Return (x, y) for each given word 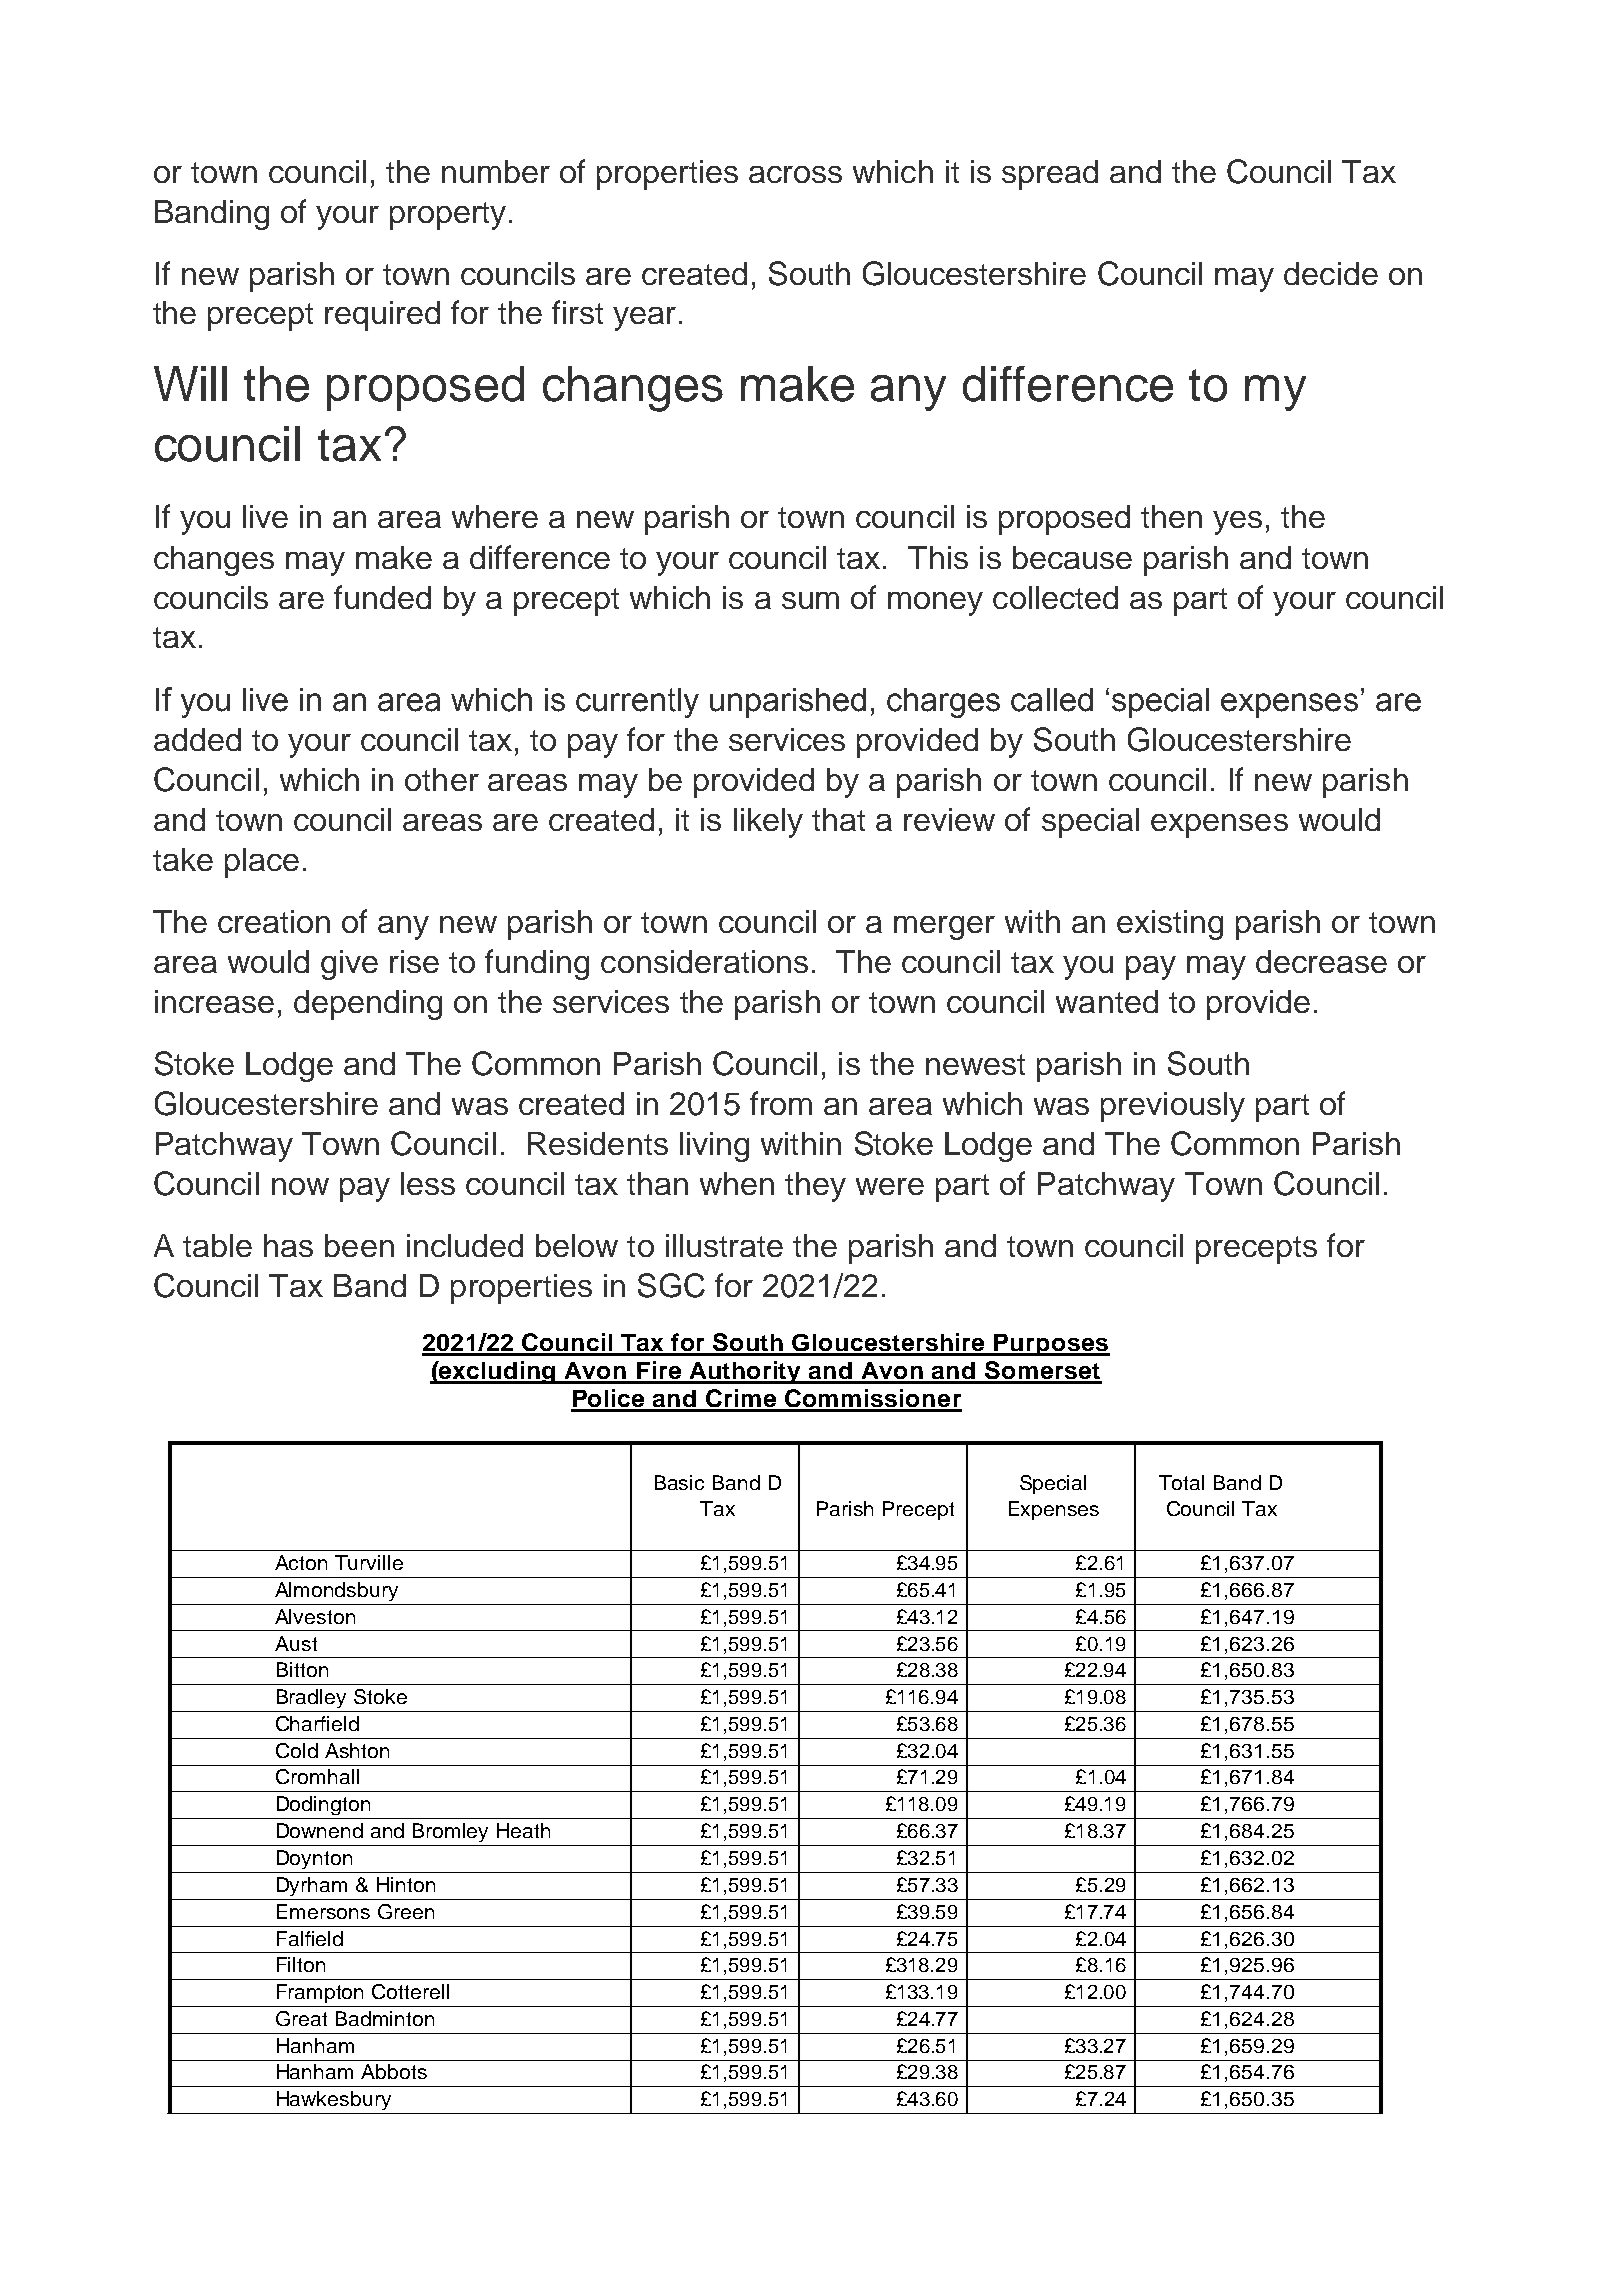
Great (301, 2018)
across (795, 174)
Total (1181, 1482)
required (382, 316)
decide (1331, 273)
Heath (523, 1830)
